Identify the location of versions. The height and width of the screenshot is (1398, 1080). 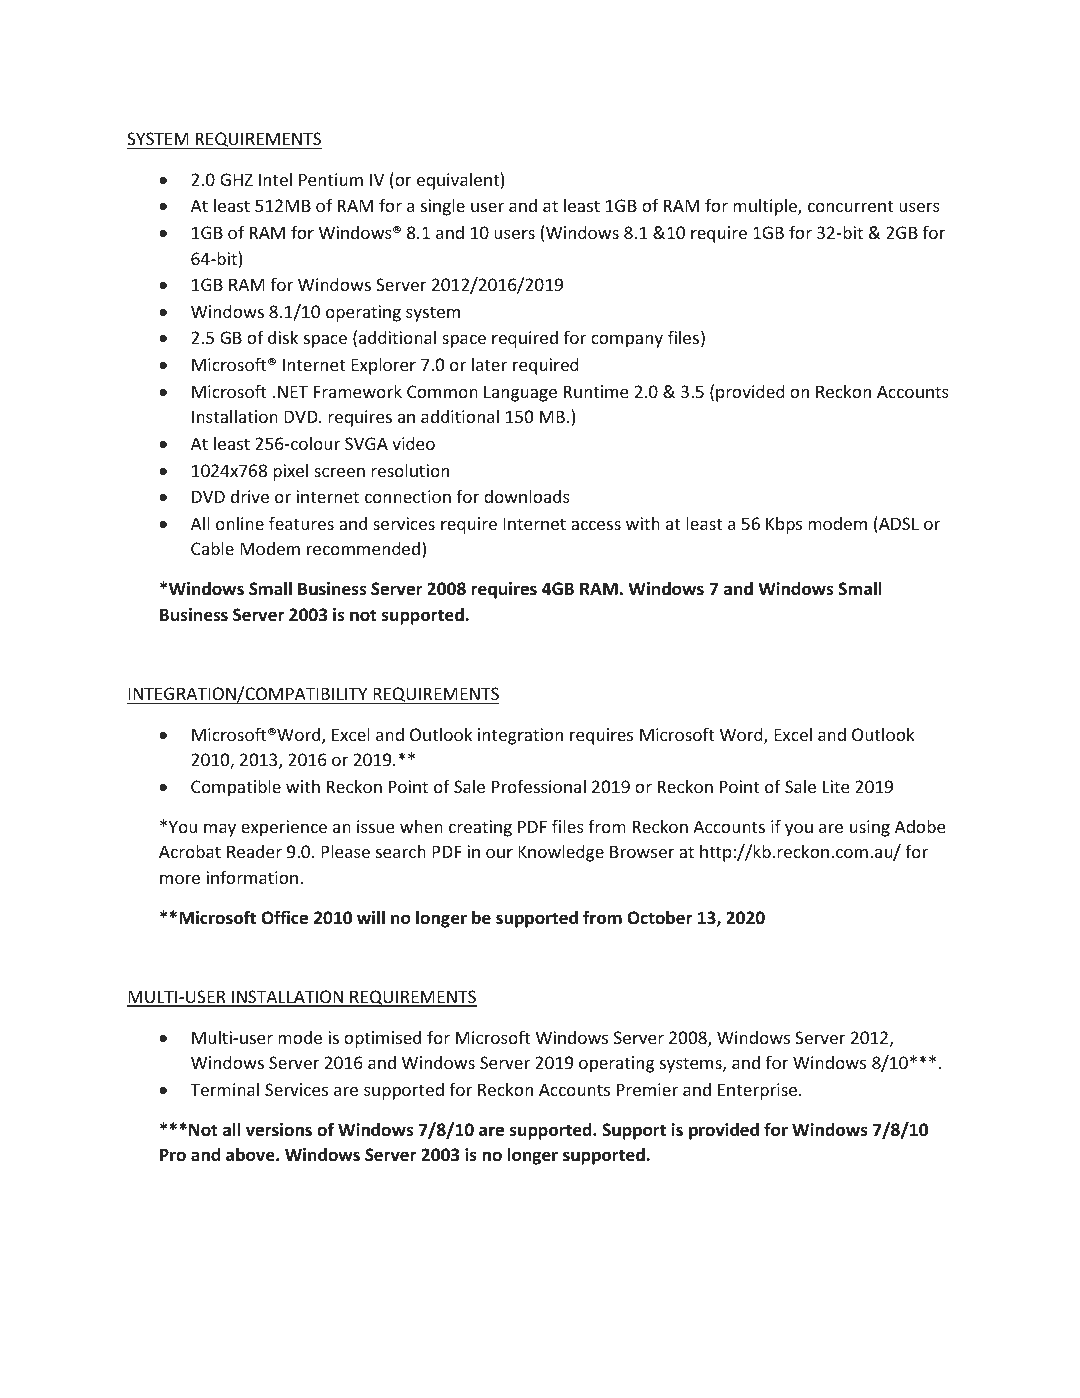
(279, 1130).
